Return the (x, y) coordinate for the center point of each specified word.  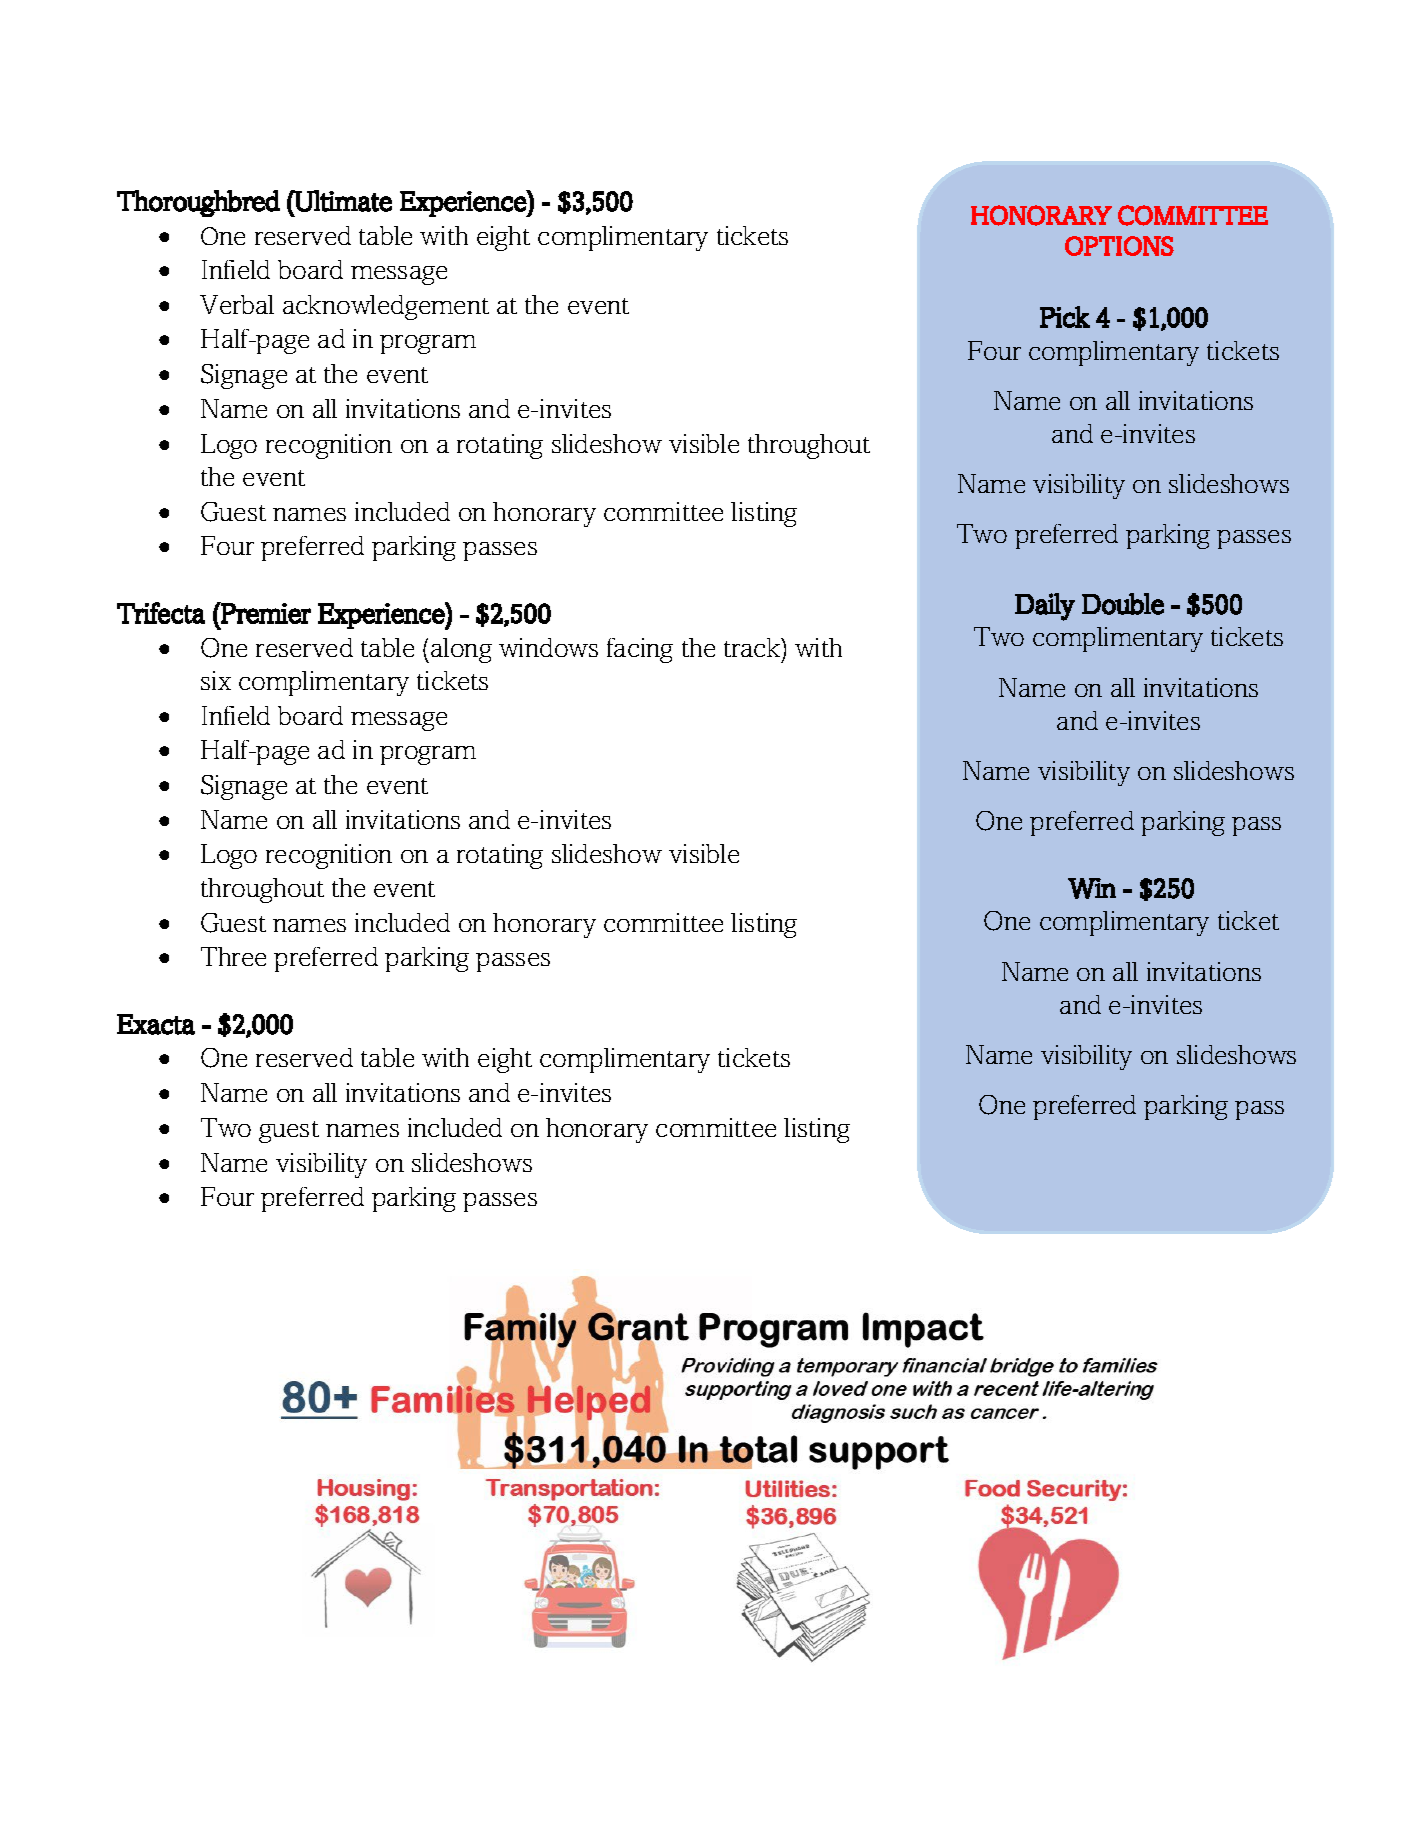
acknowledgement (386, 307)
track (753, 647)
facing (640, 650)
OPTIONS (1119, 246)
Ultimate (342, 201)
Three (233, 956)
